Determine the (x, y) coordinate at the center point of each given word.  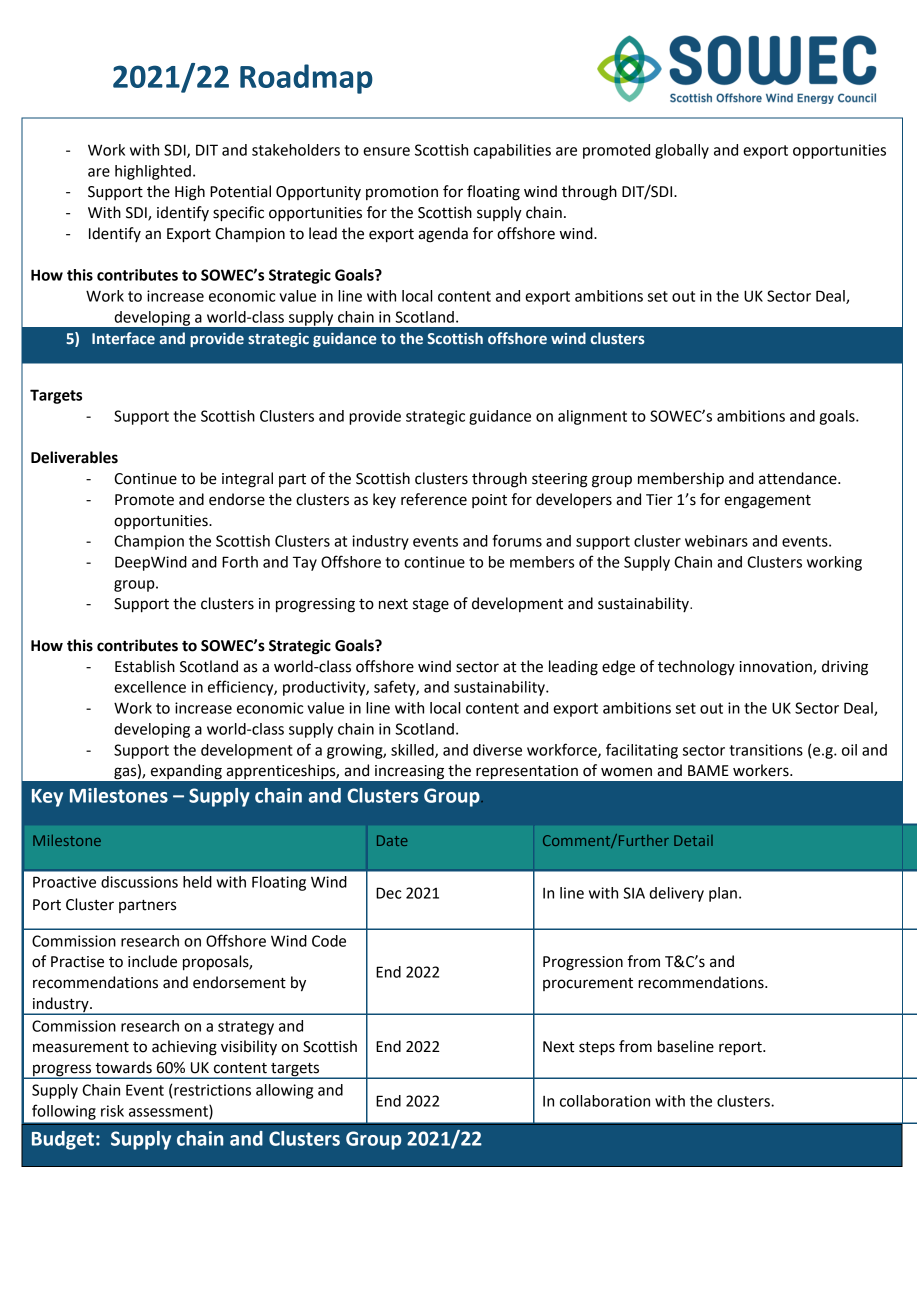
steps (597, 1049)
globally (682, 151)
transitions (766, 750)
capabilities (512, 151)
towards (123, 1067)
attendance (799, 478)
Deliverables (74, 457)
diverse (497, 750)
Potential (240, 191)
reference (434, 499)
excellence (150, 687)
